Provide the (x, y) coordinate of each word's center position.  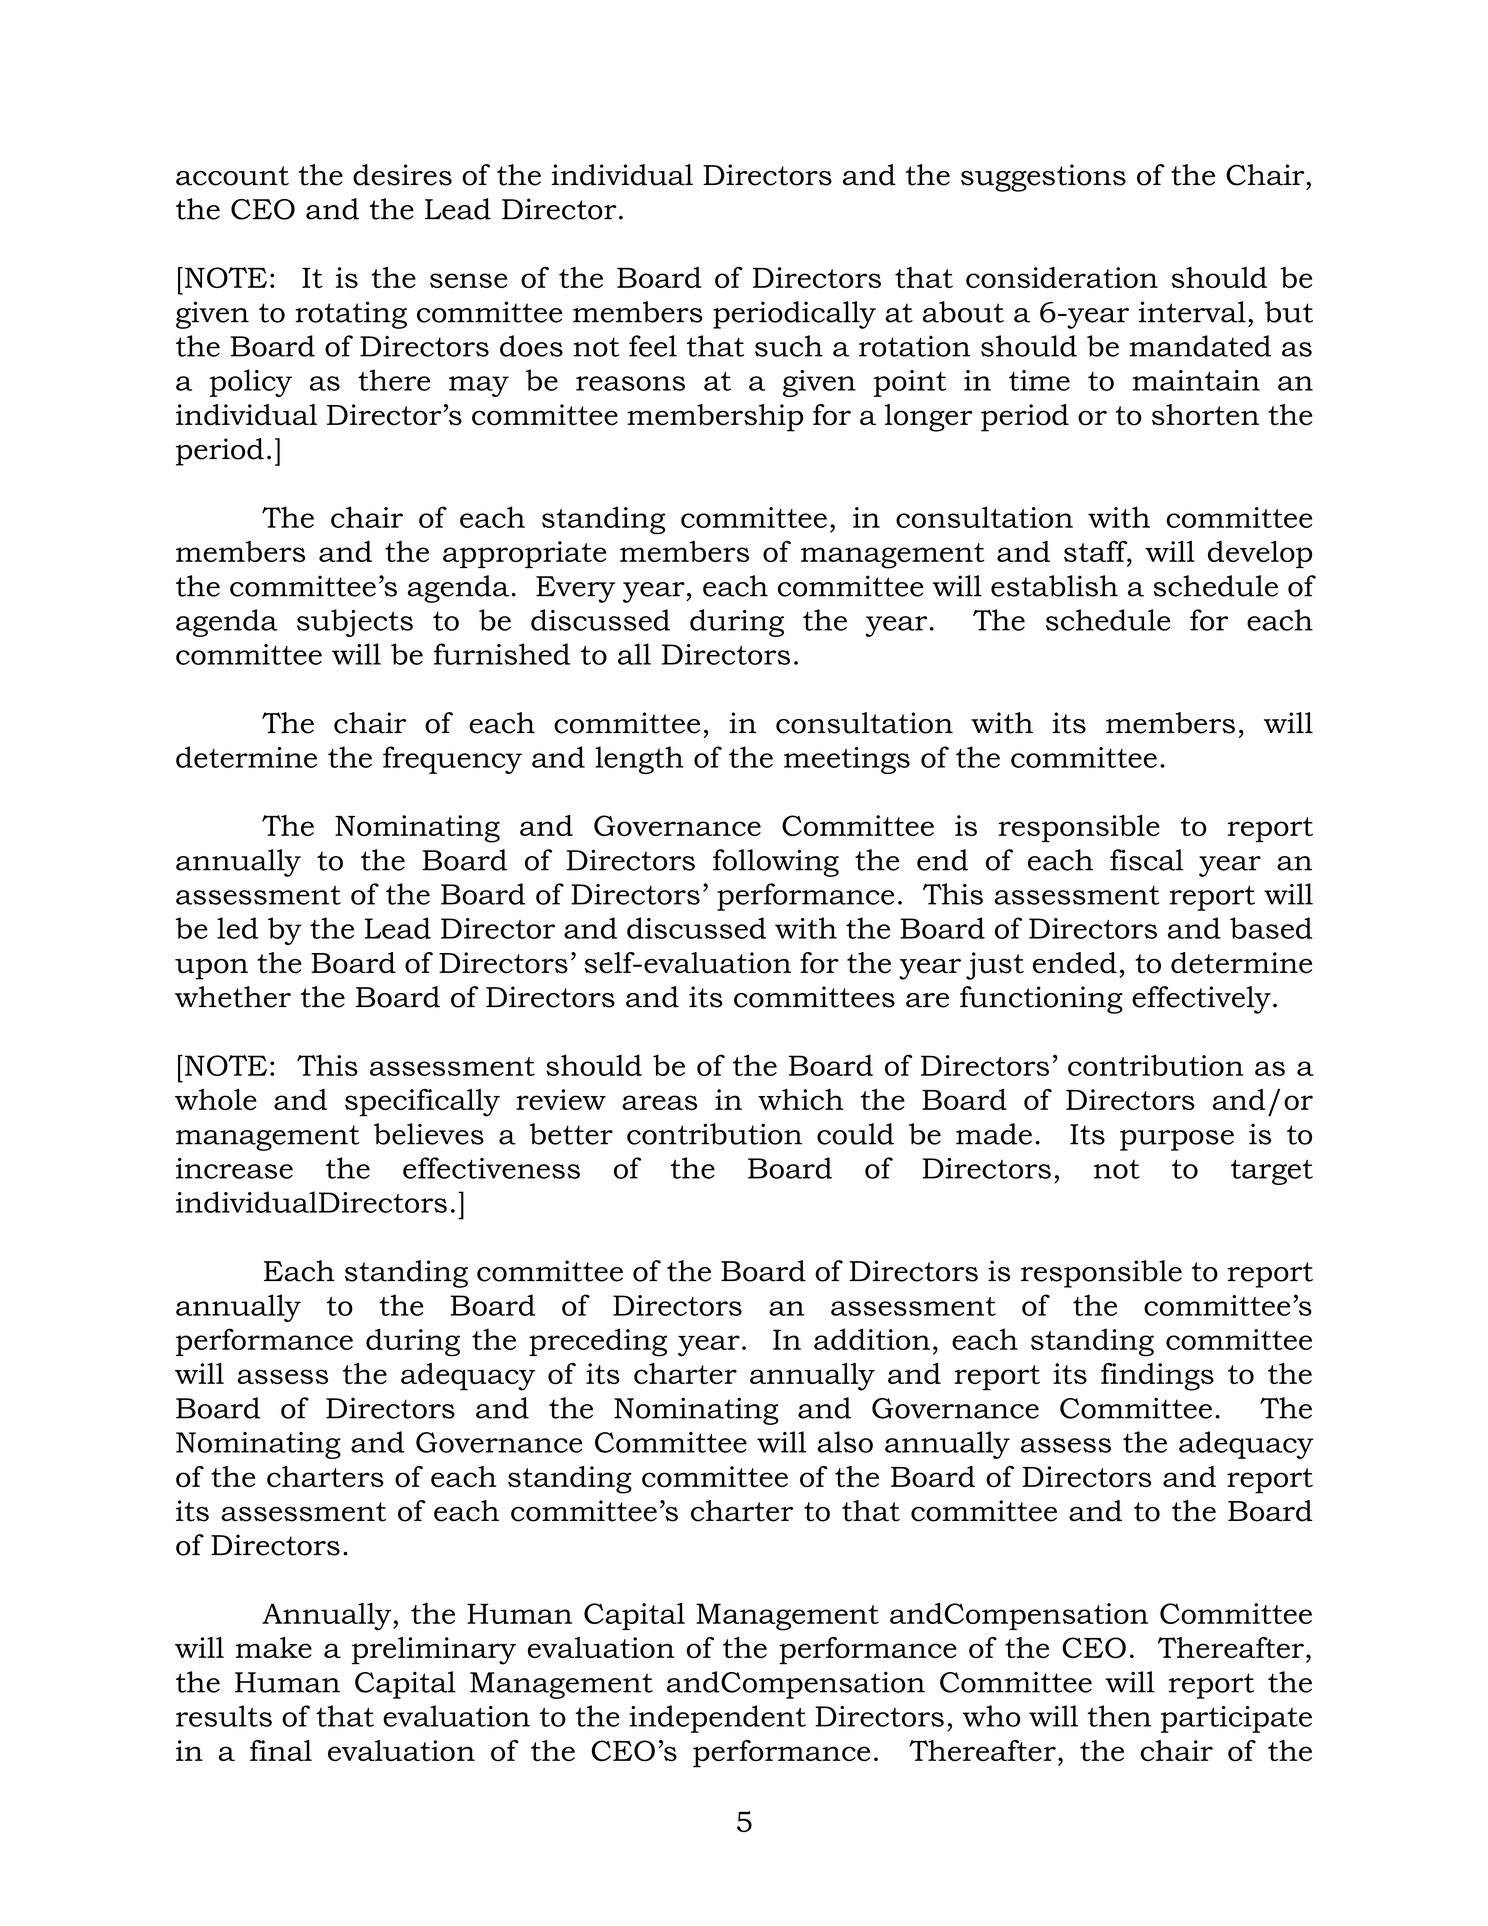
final (281, 1750)
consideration (1062, 277)
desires (402, 175)
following (776, 863)
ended (1075, 963)
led (237, 928)
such (789, 346)
